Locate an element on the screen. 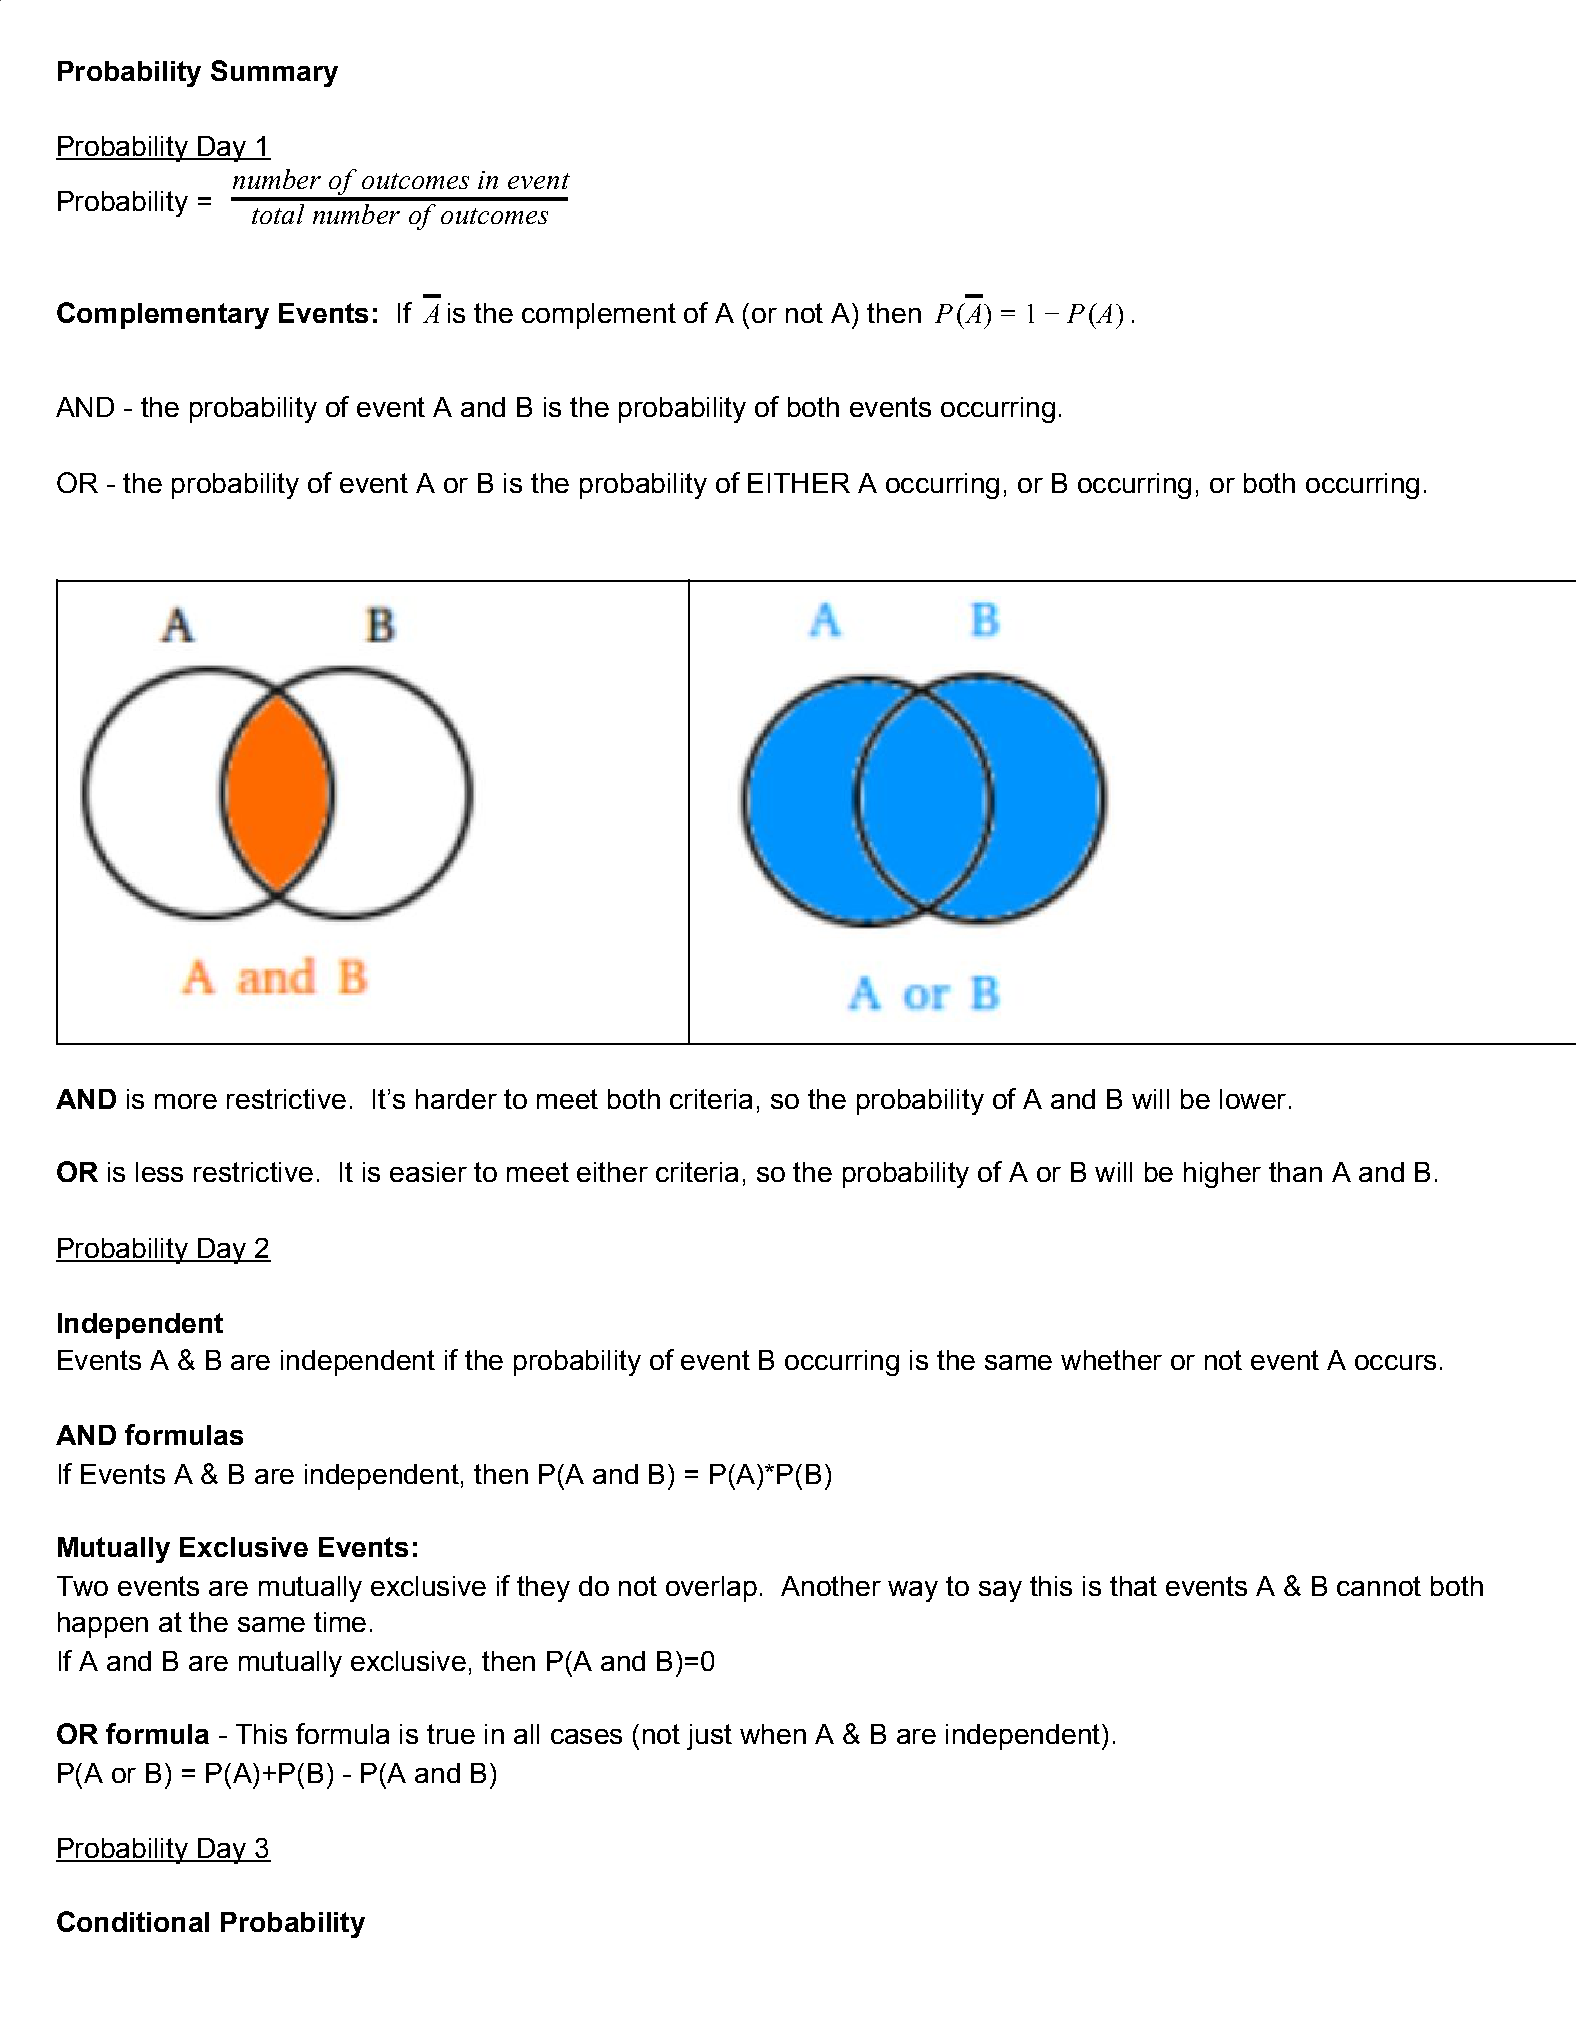  easier is located at coordinates (428, 1172).
